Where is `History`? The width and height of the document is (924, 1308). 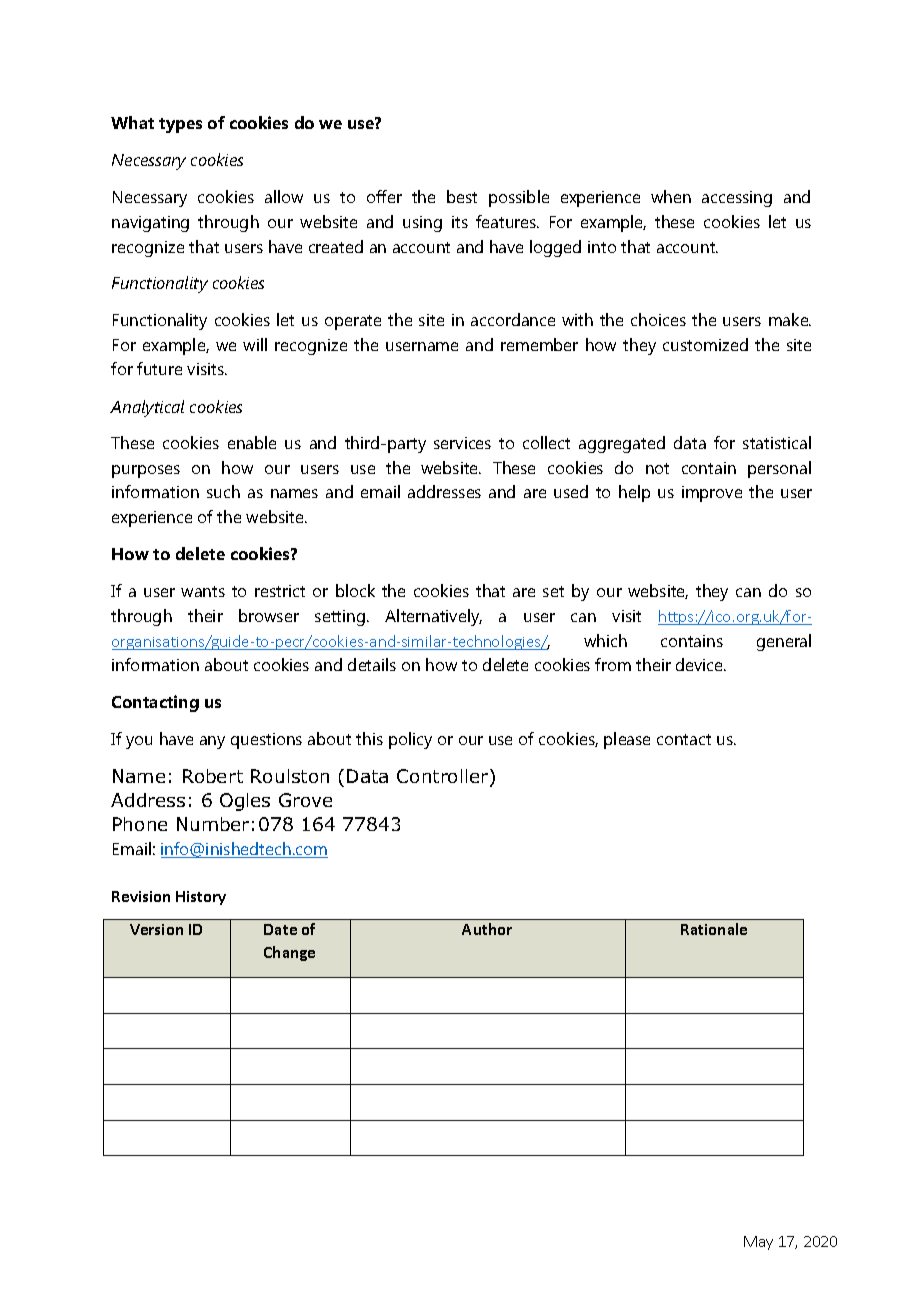 History is located at coordinates (201, 898).
